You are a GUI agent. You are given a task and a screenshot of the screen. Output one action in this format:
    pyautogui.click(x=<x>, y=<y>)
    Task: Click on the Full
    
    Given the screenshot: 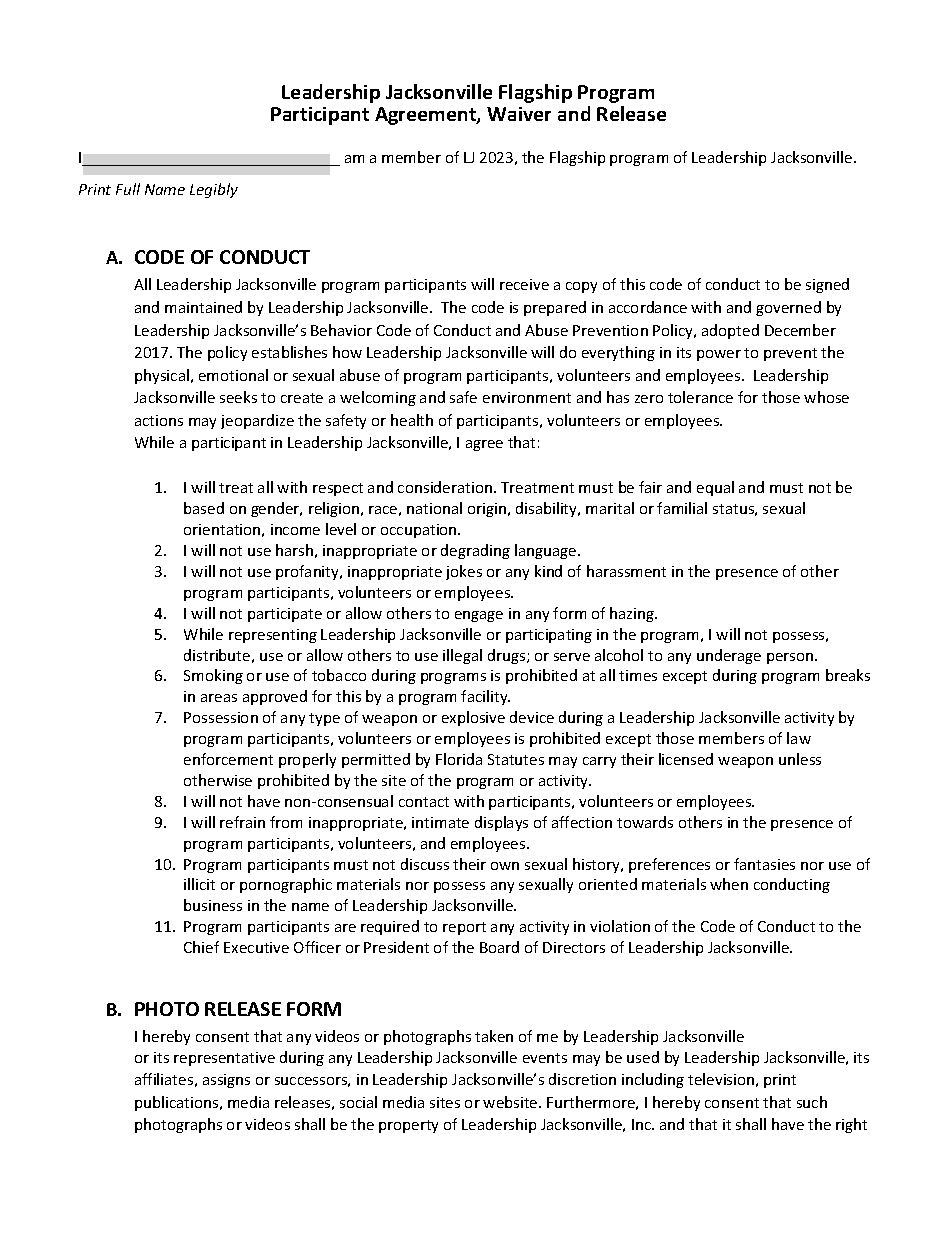 What is the action you would take?
    pyautogui.click(x=128, y=189)
